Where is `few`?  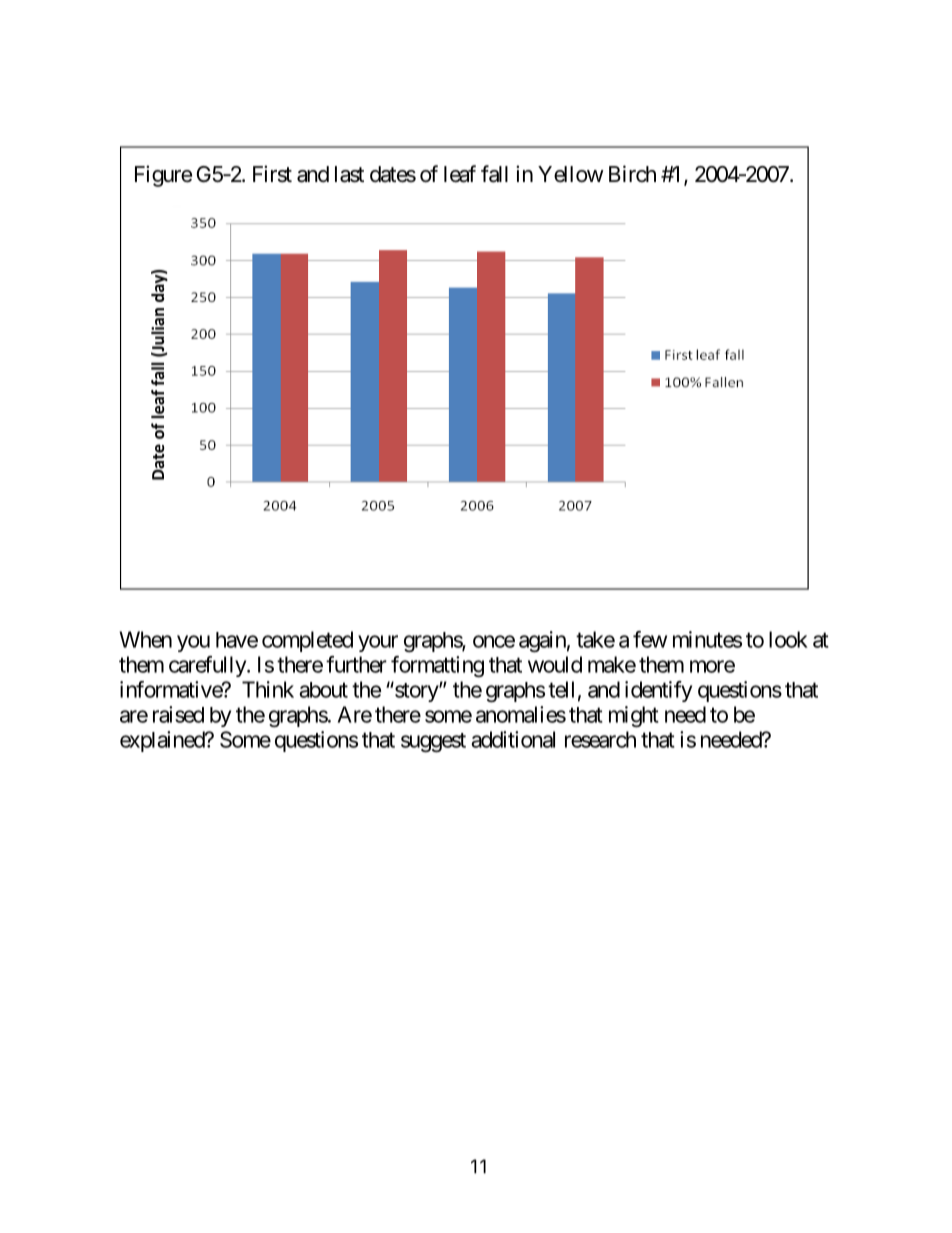
few is located at coordinates (650, 639).
